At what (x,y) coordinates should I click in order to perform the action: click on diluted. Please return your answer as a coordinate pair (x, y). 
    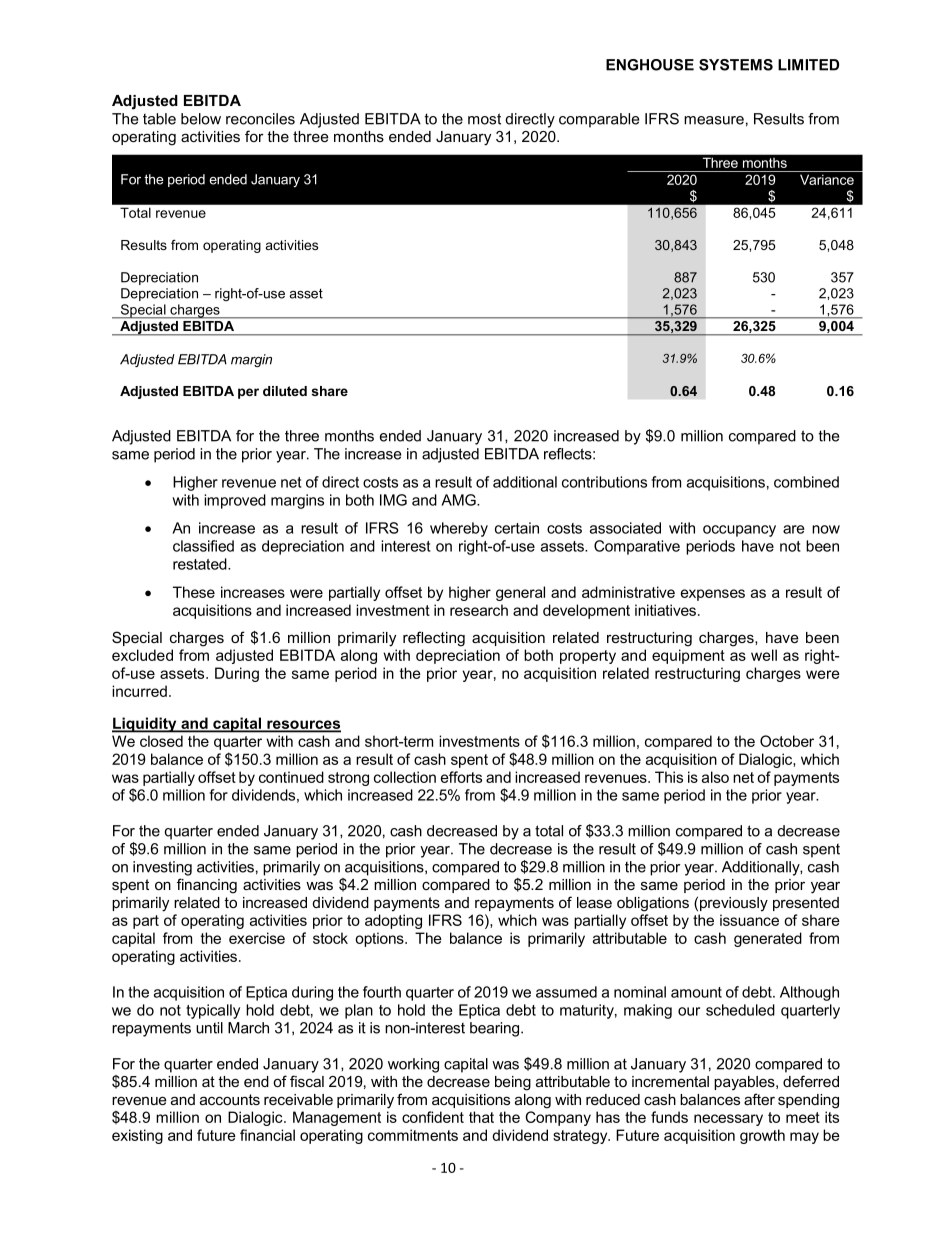
    Looking at the image, I should click on (285, 391).
